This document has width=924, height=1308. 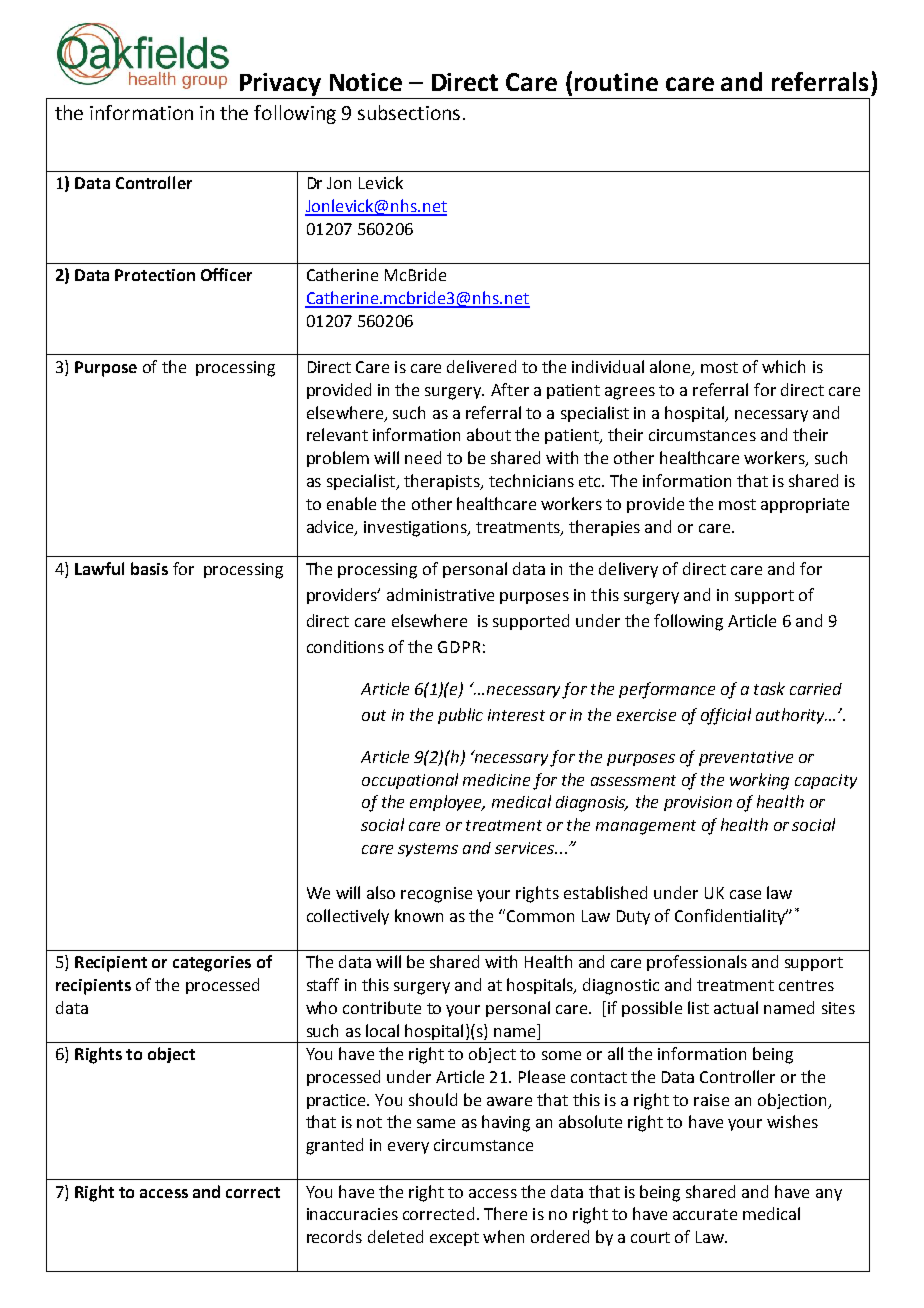 I want to click on Privacy, so click(x=280, y=84).
